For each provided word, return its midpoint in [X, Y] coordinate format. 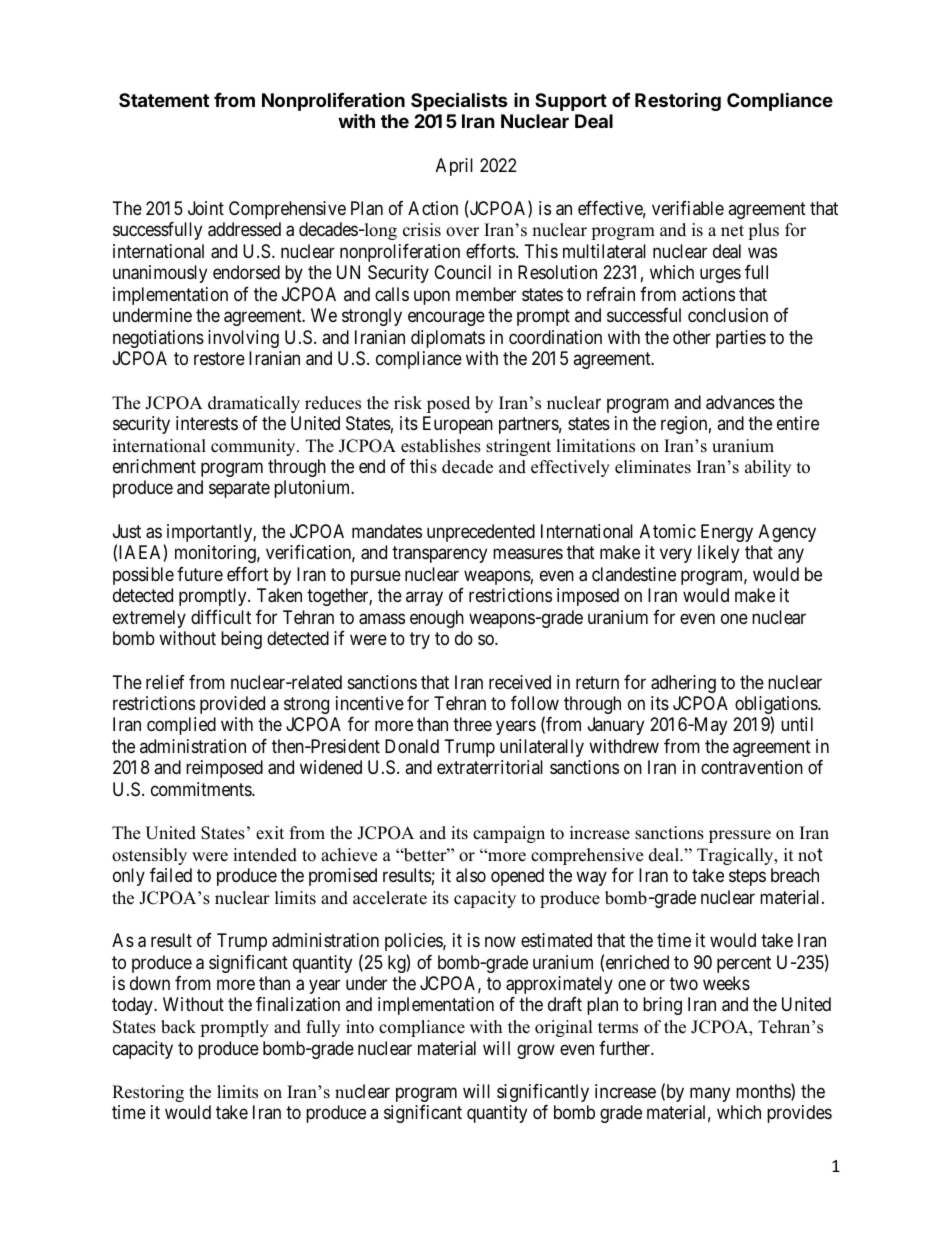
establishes [441, 446]
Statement [164, 100]
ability [768, 468]
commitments [202, 789]
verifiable [688, 208]
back [178, 1027]
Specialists [459, 101]
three [472, 724]
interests [207, 423]
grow [536, 1051]
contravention [752, 767]
